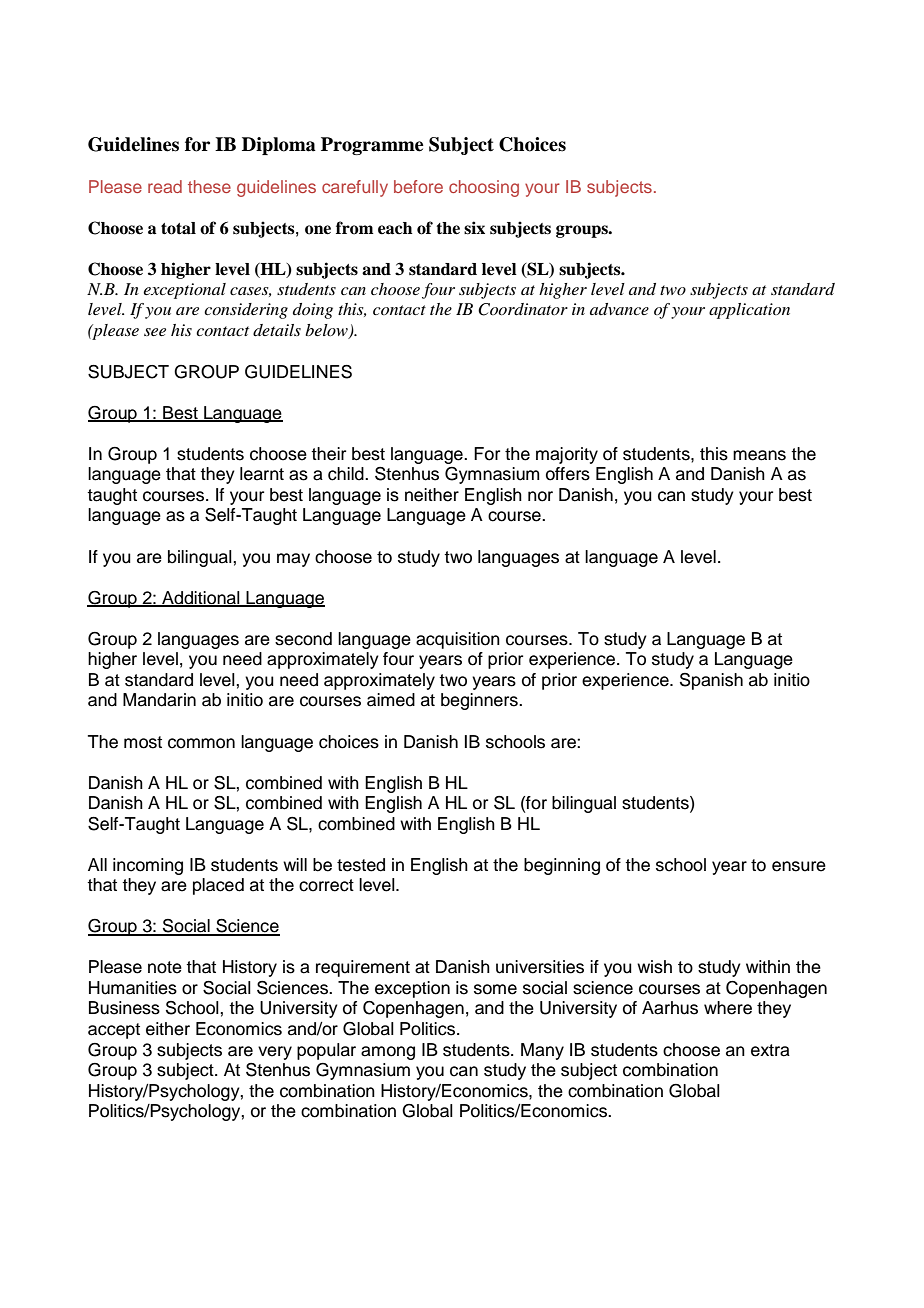  Describe the element at coordinates (480, 701) in the page. I see `beginners` at that location.
